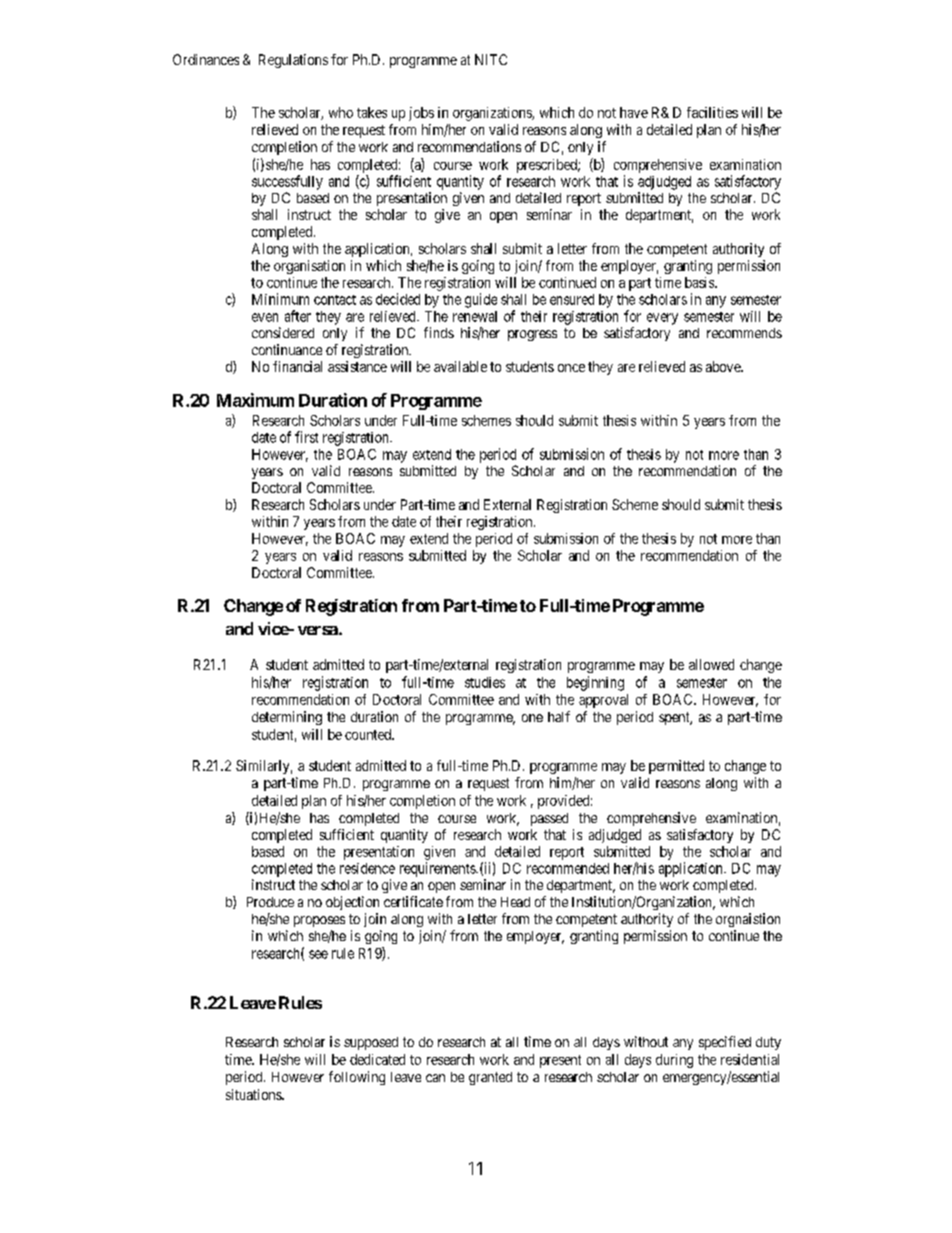 Image resolution: width=952 pixels, height=1233 pixels. I want to click on facilities, so click(712, 112).
